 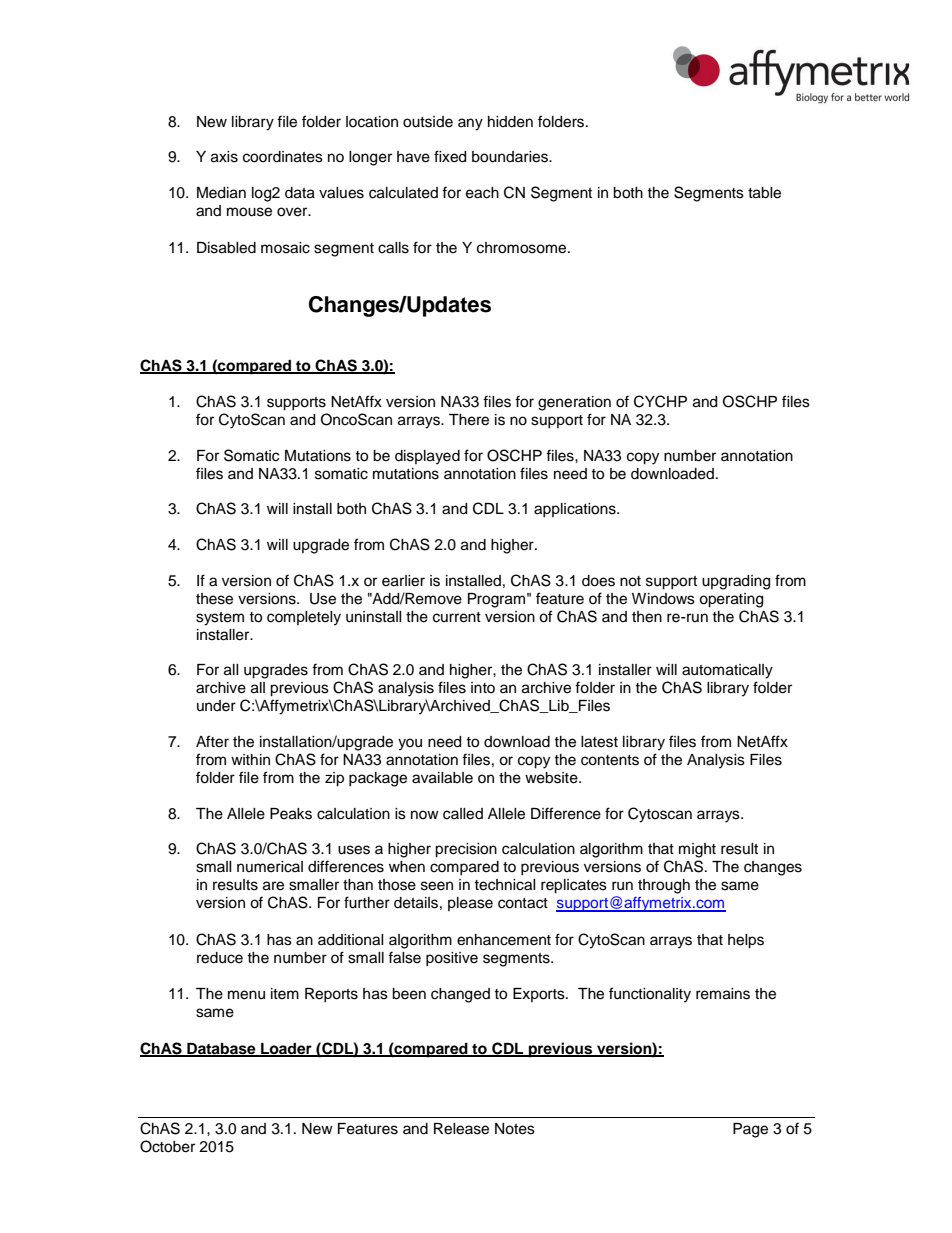 What do you see at coordinates (574, 403) in the document?
I see `generation` at bounding box center [574, 403].
